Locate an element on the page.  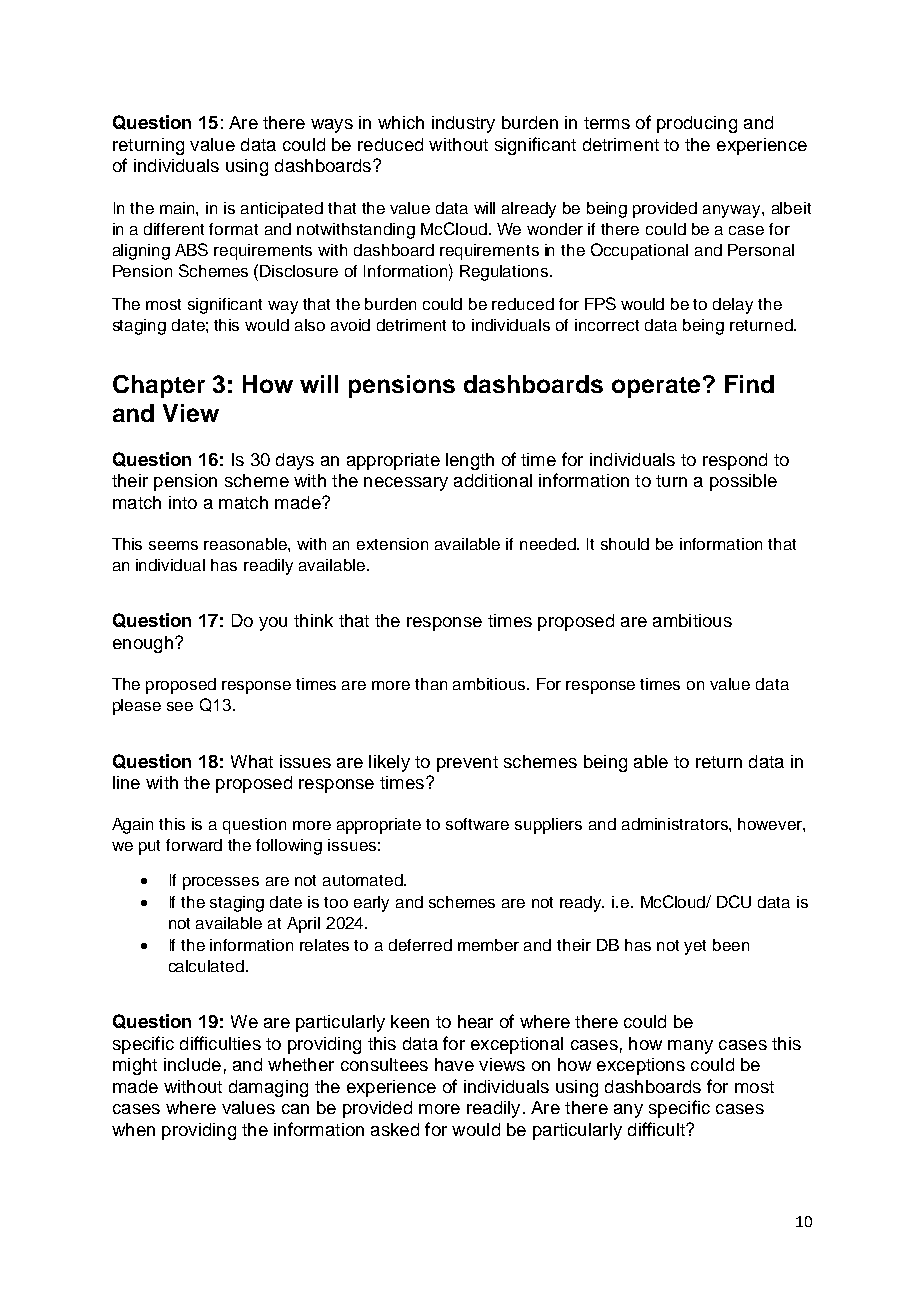
seems is located at coordinates (173, 545).
